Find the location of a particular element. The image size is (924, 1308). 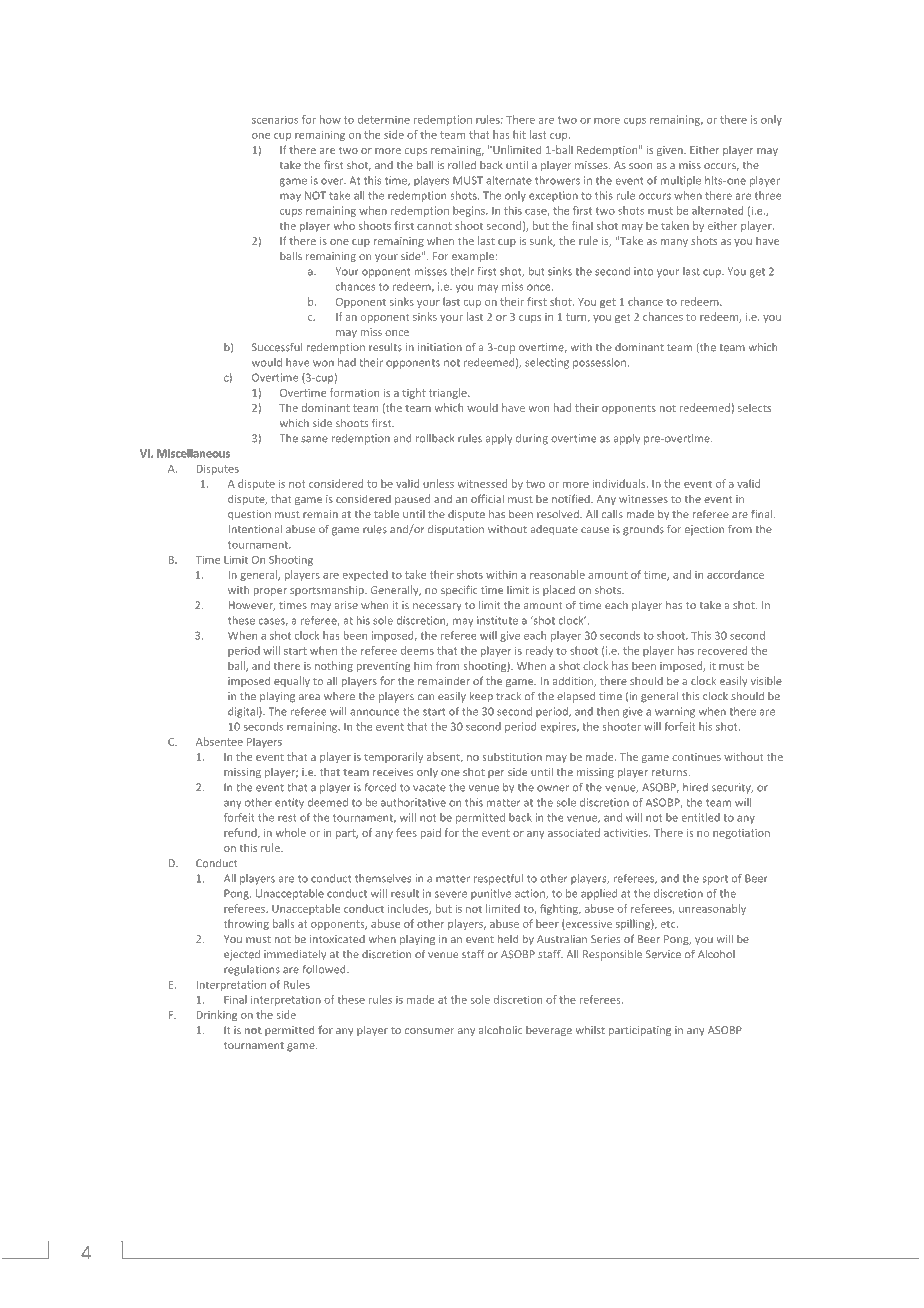

rolled is located at coordinates (462, 164).
